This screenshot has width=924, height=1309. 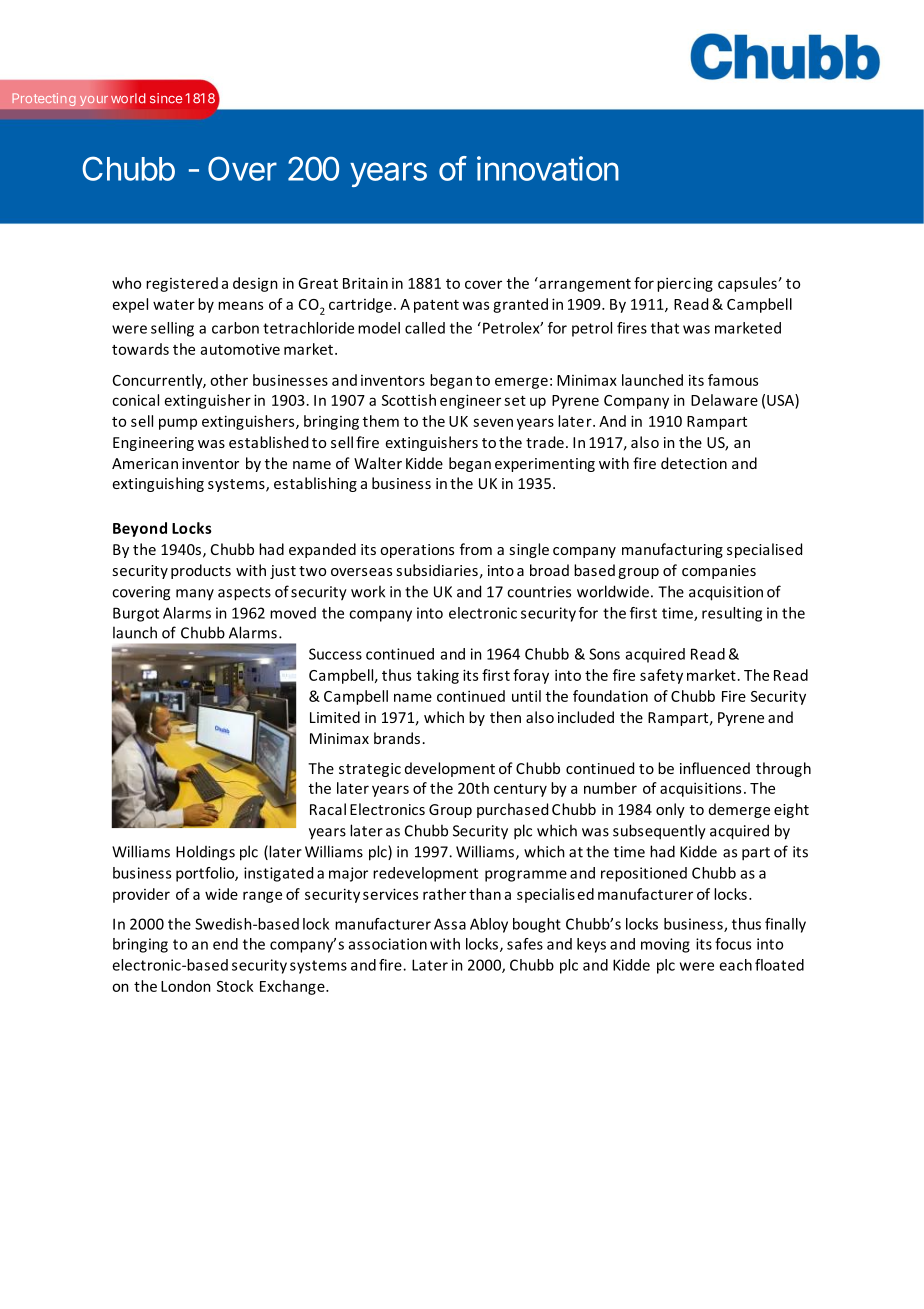 What do you see at coordinates (409, 400) in the screenshot?
I see `Scottish` at bounding box center [409, 400].
